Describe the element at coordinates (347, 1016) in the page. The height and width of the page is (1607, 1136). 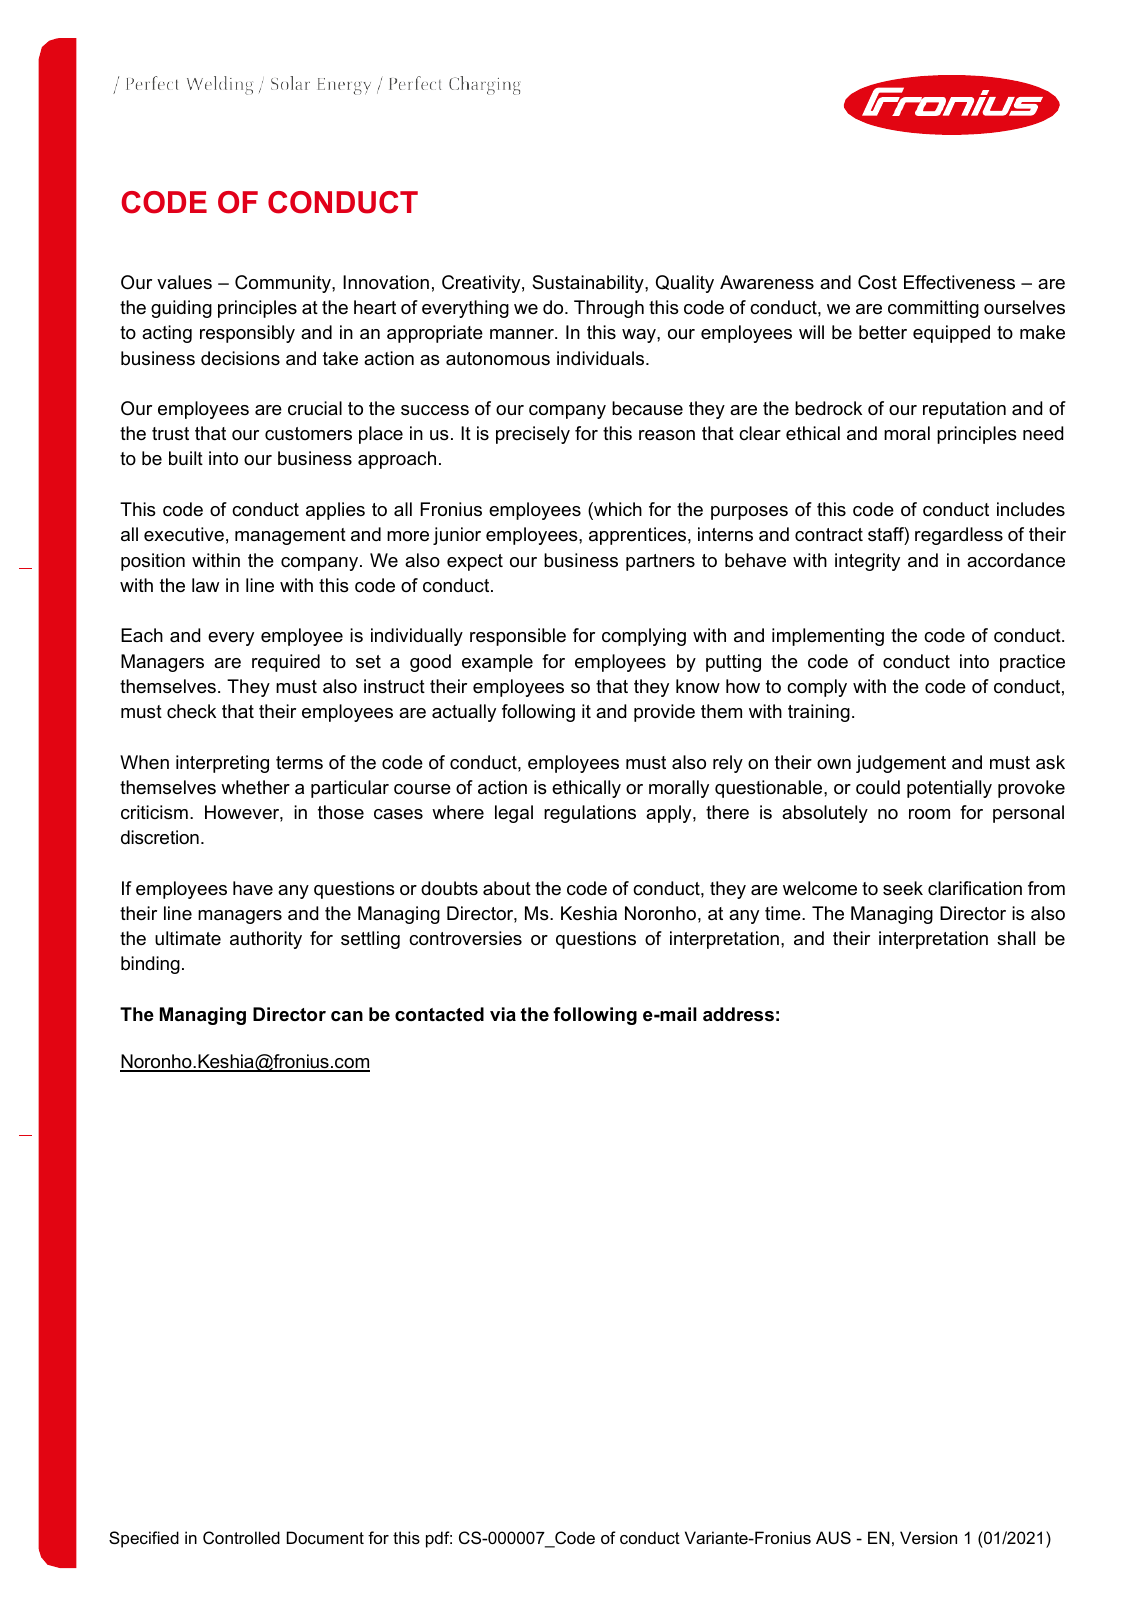
I see `can` at that location.
